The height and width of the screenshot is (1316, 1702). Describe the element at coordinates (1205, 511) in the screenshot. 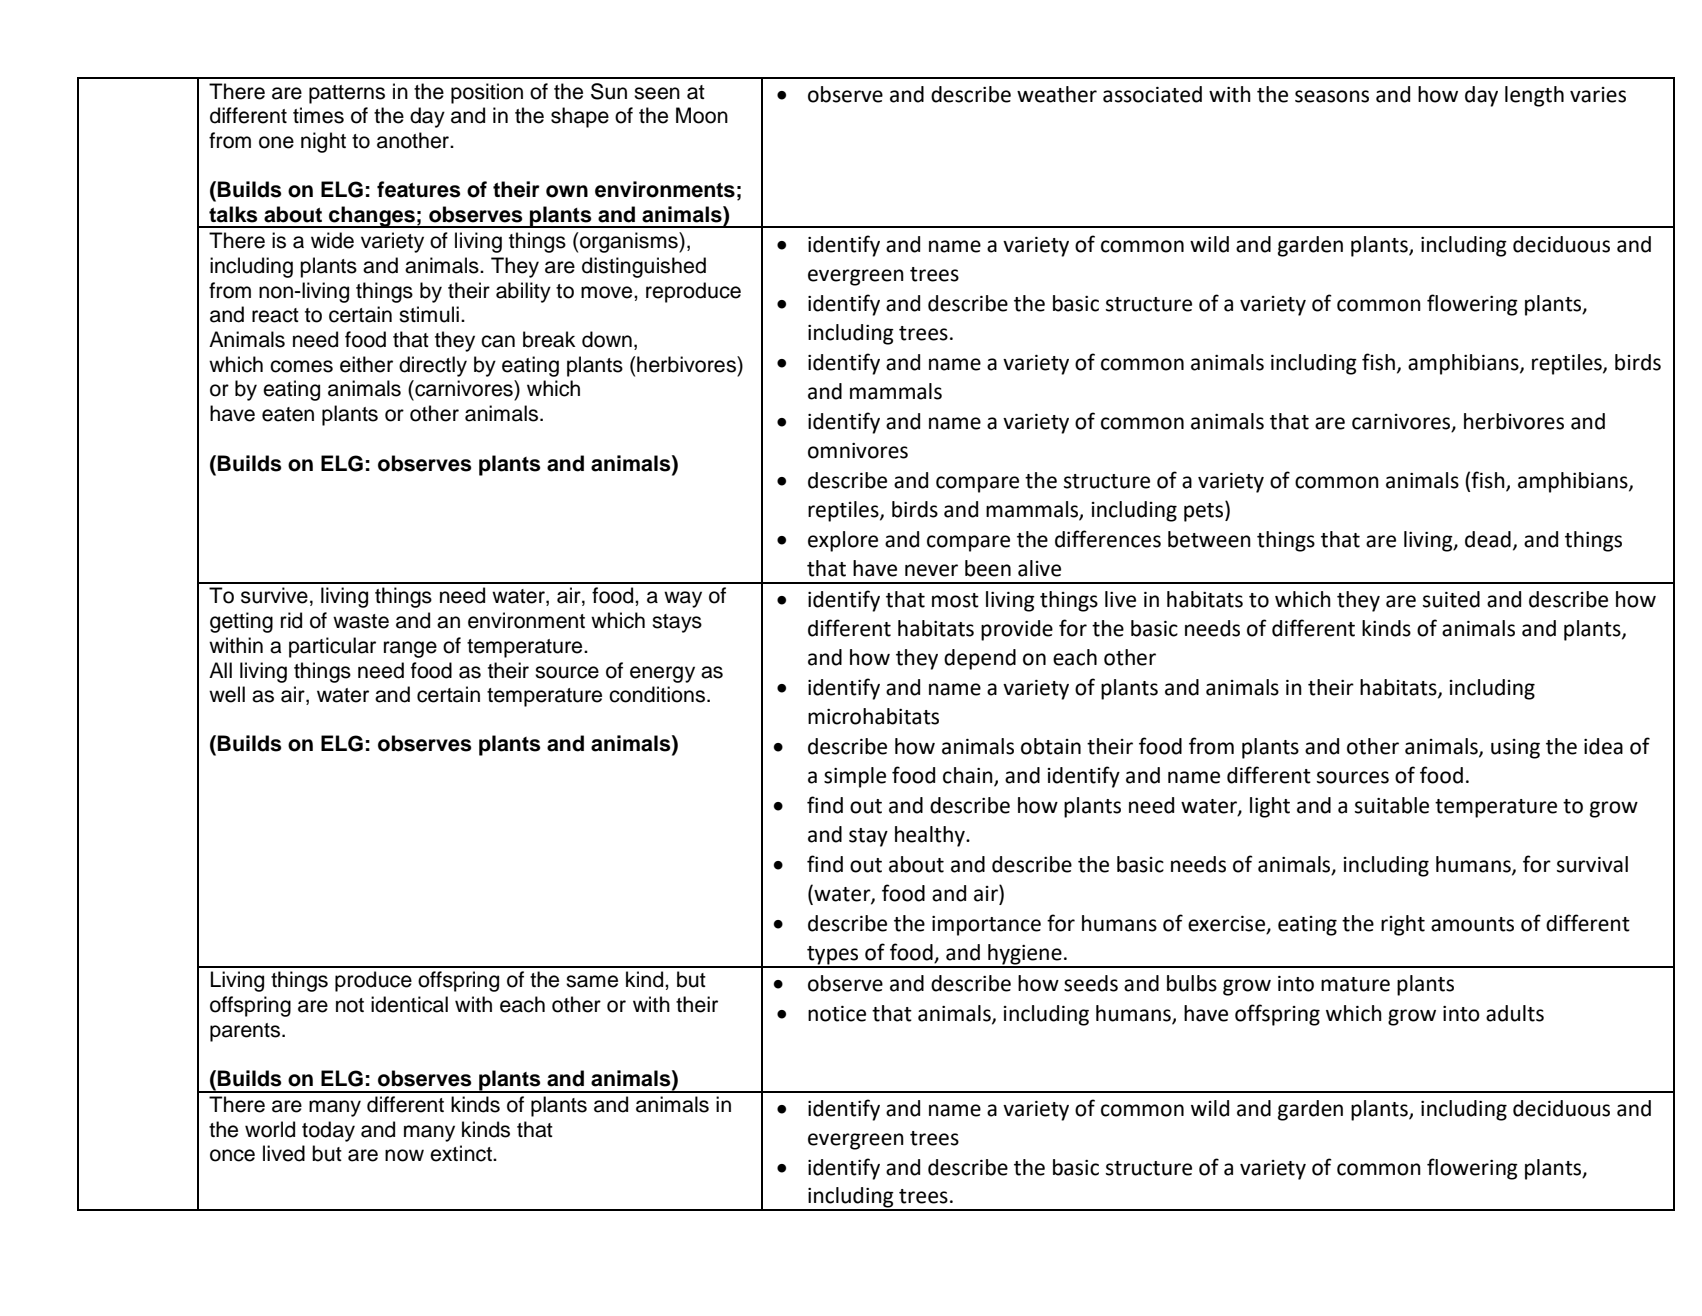

I see `pets` at that location.
